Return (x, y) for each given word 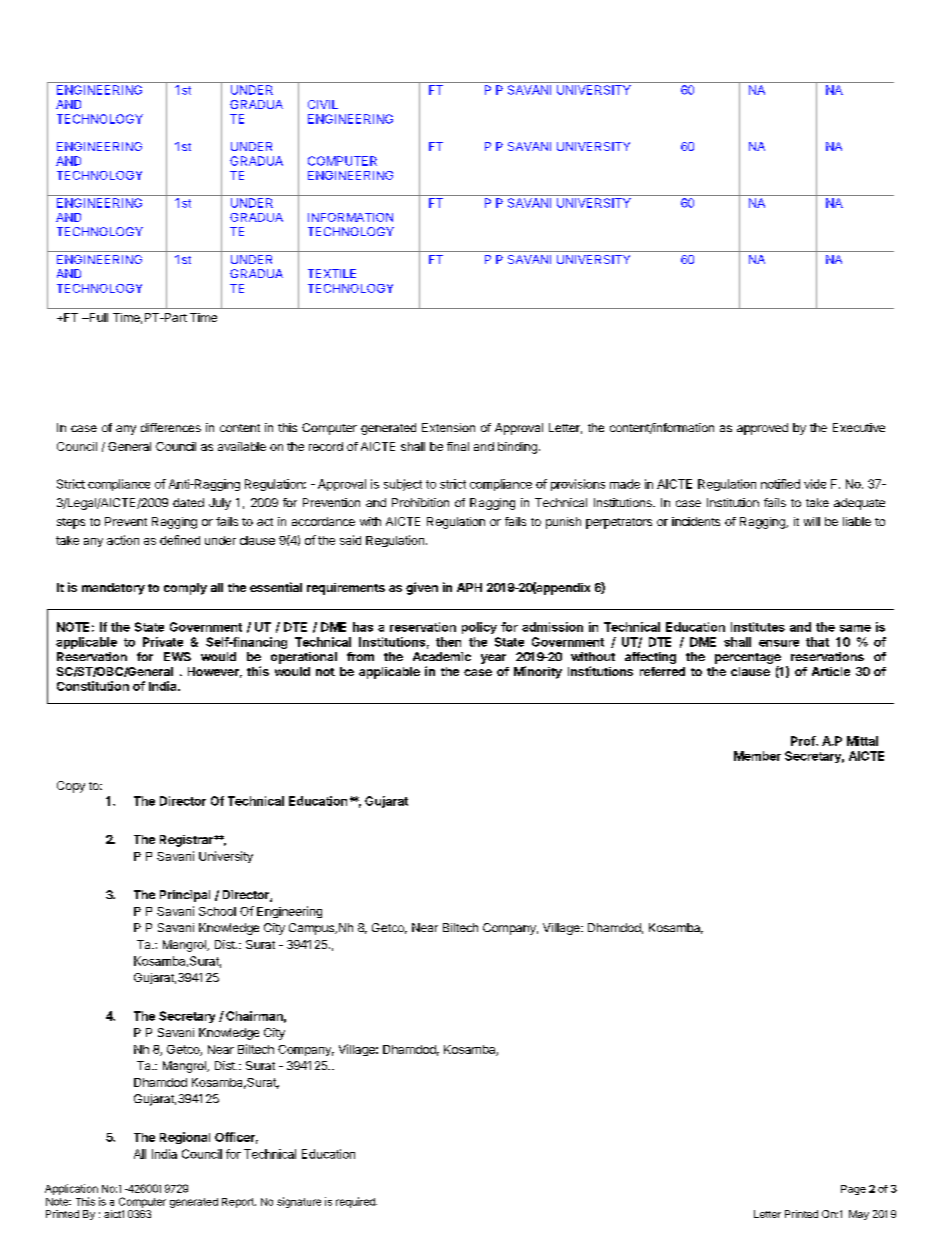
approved (762, 429)
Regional (185, 1138)
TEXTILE (332, 273)
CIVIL (323, 104)
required (356, 1202)
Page (853, 1190)
